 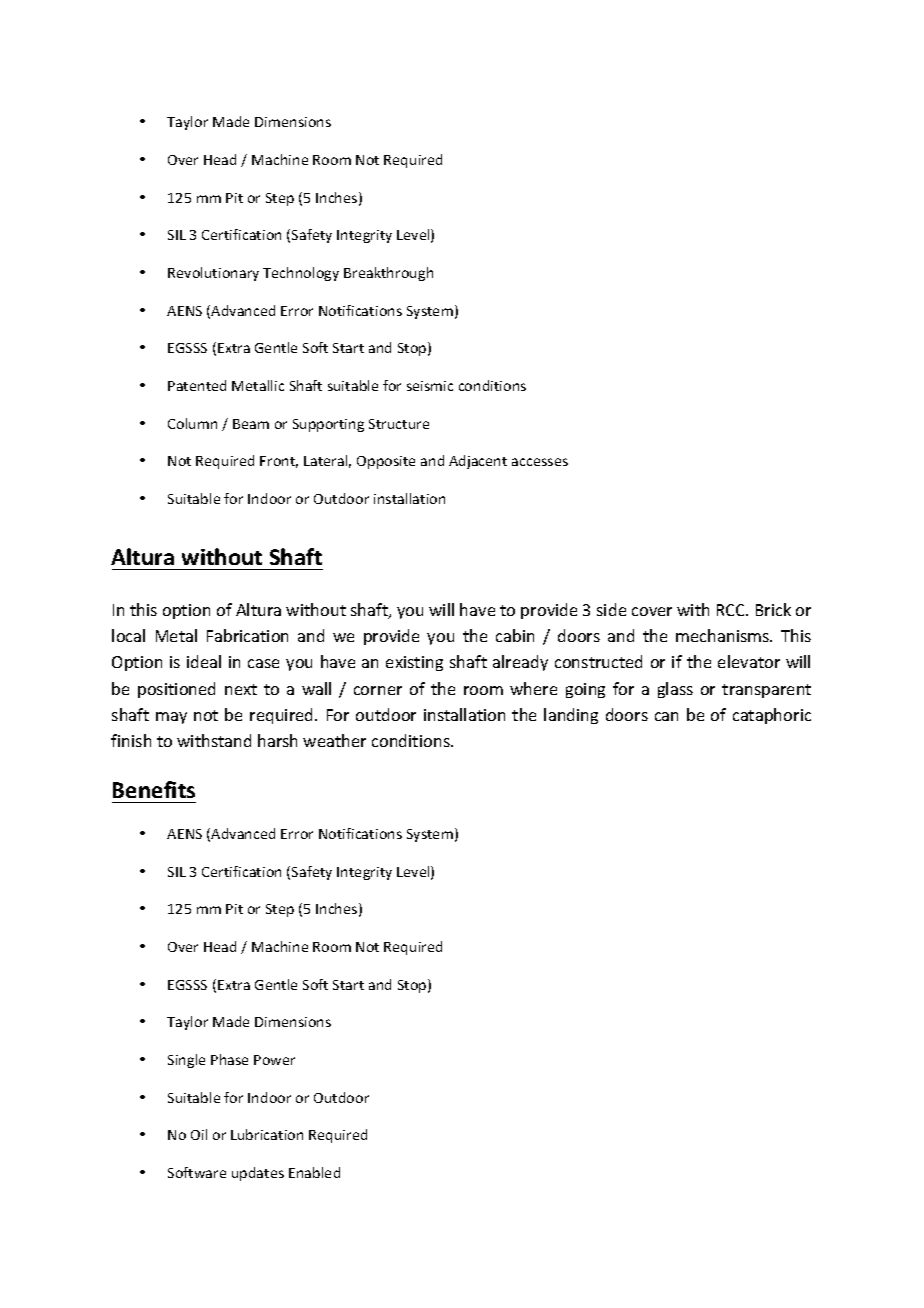 I want to click on corner, so click(x=378, y=690).
